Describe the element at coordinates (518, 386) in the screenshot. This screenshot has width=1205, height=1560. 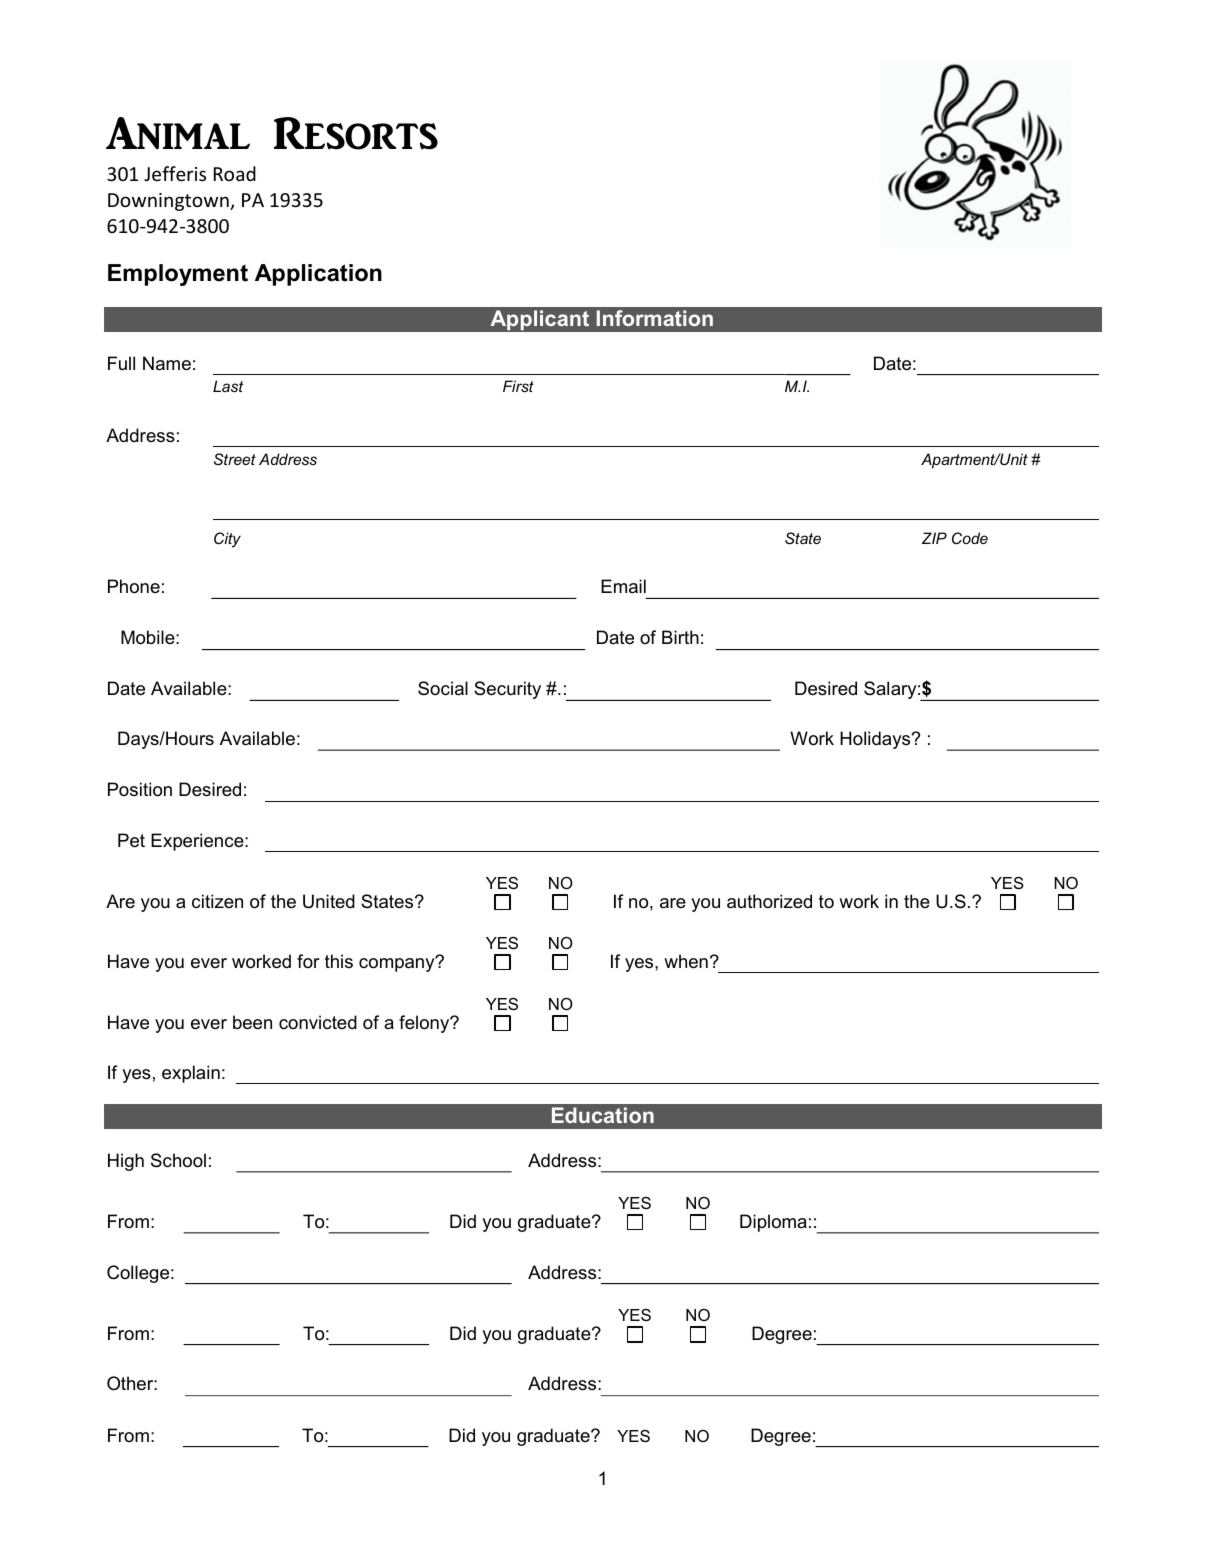
I see `First` at that location.
